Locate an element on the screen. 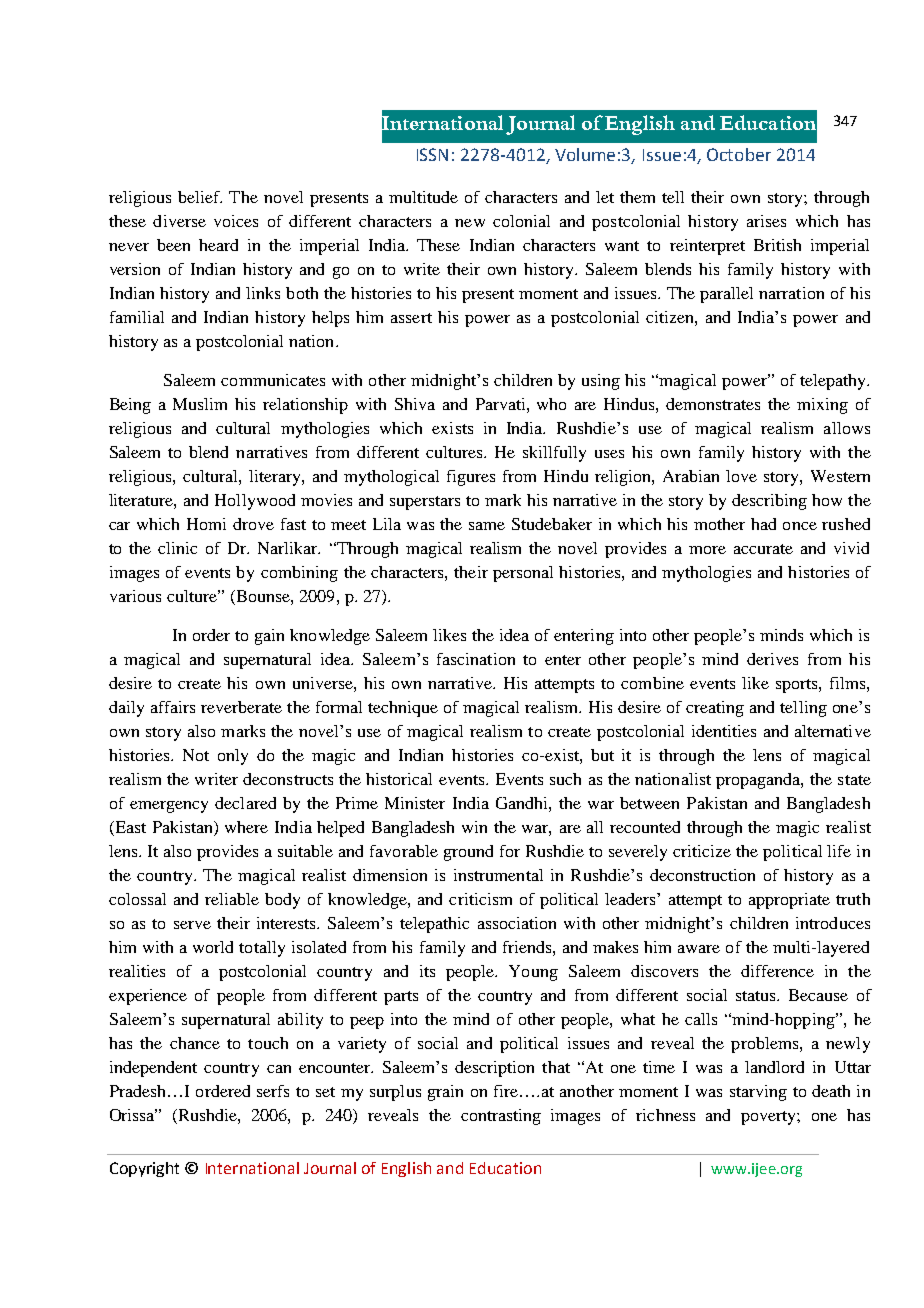  Copyright is located at coordinates (144, 1169).
